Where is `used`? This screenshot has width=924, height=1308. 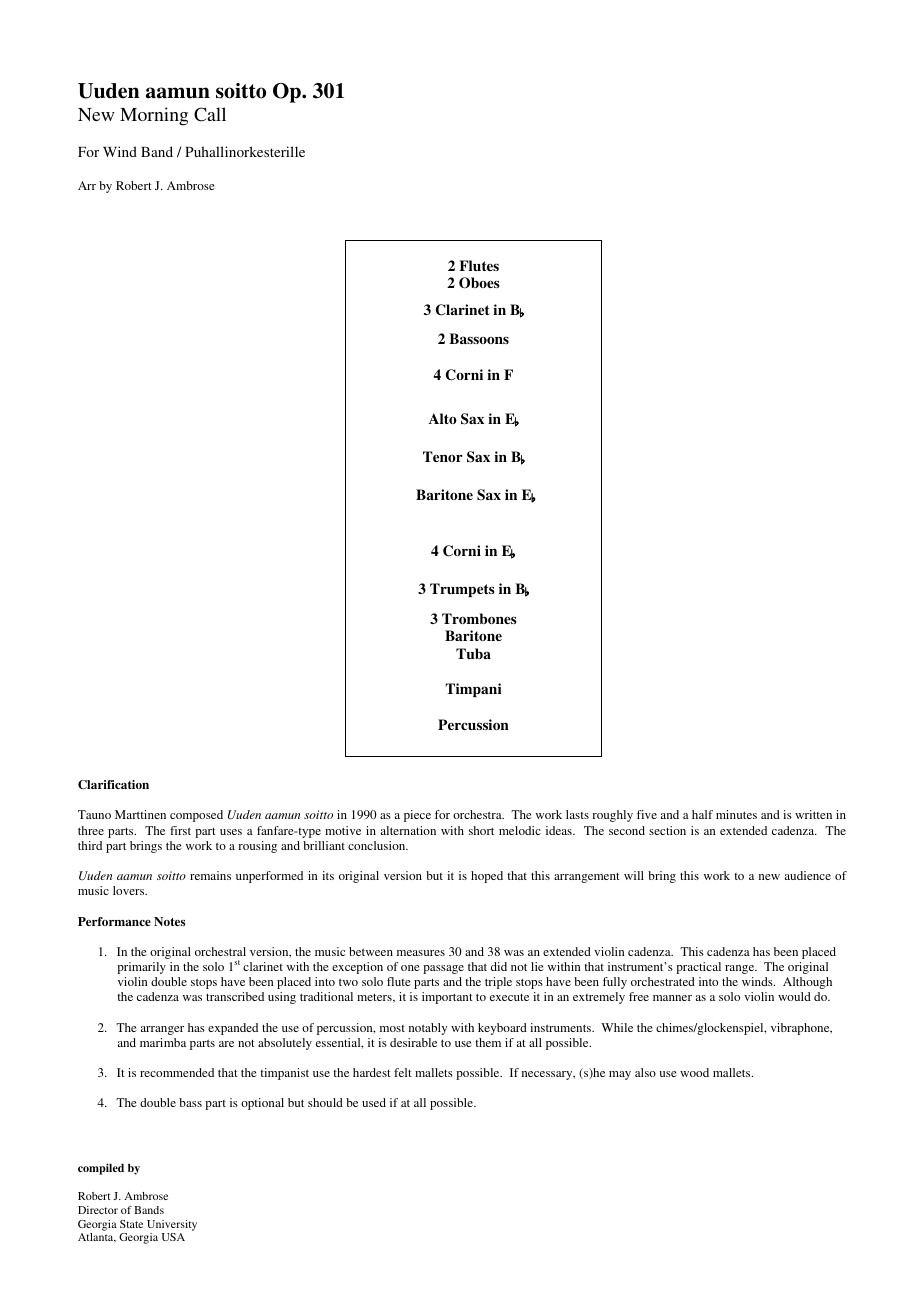 used is located at coordinates (374, 1102).
